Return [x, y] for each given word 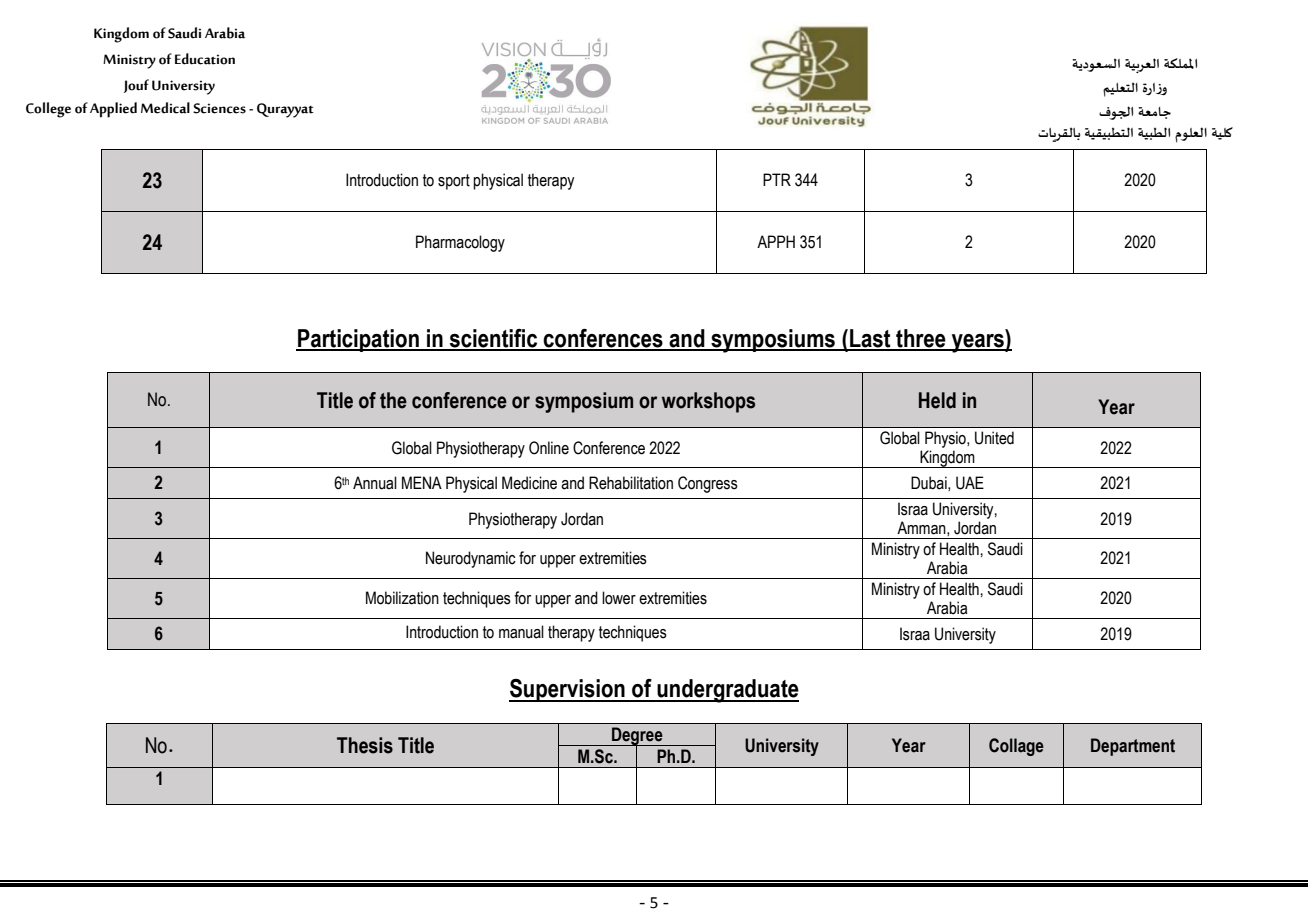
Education [205, 59]
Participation [358, 340]
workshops [708, 402]
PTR [777, 179]
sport [454, 182]
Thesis [365, 745]
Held [937, 400]
